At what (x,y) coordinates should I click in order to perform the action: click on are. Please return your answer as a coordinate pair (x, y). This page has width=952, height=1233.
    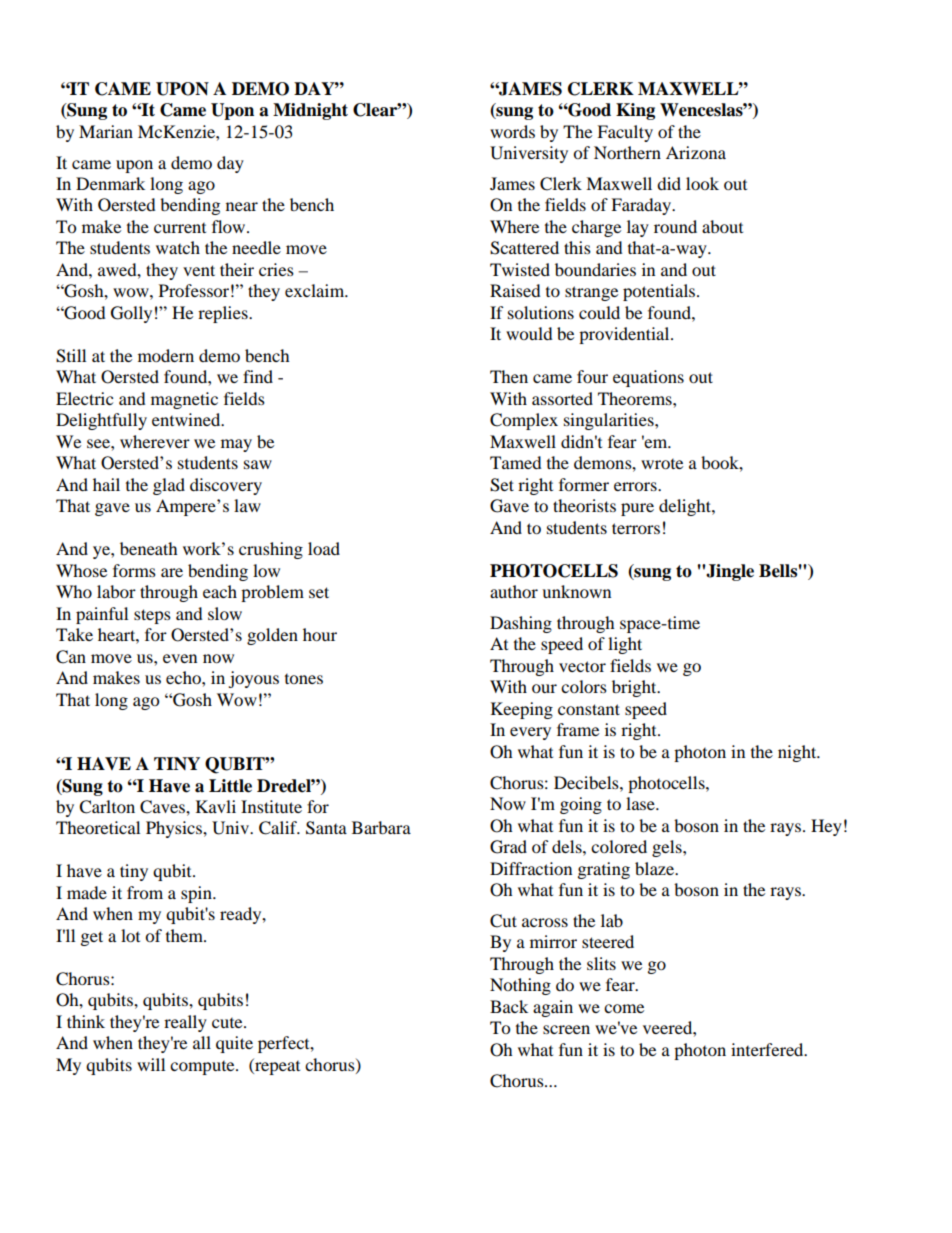
    Looking at the image, I should click on (172, 572).
